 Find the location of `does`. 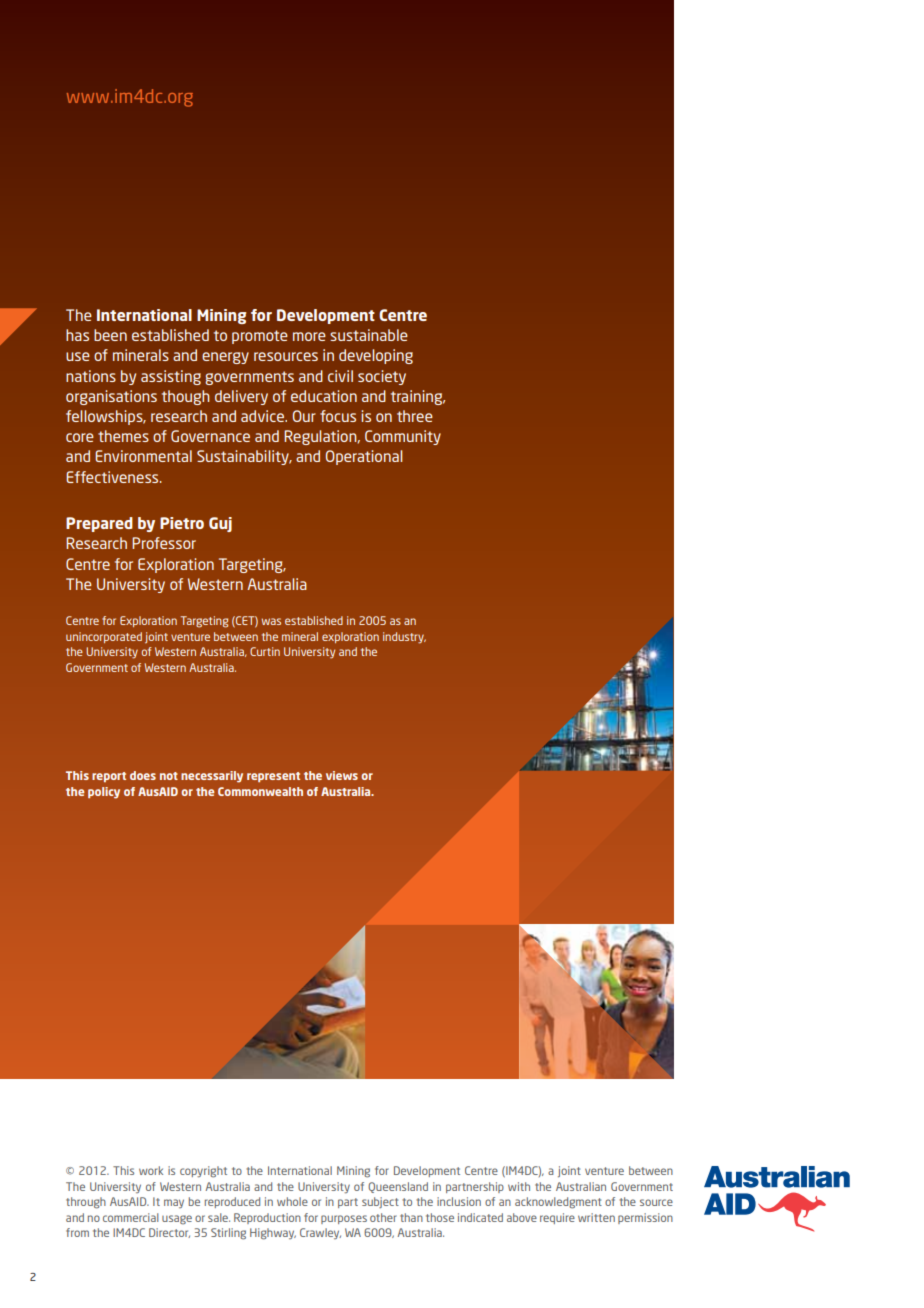

does is located at coordinates (143, 775).
